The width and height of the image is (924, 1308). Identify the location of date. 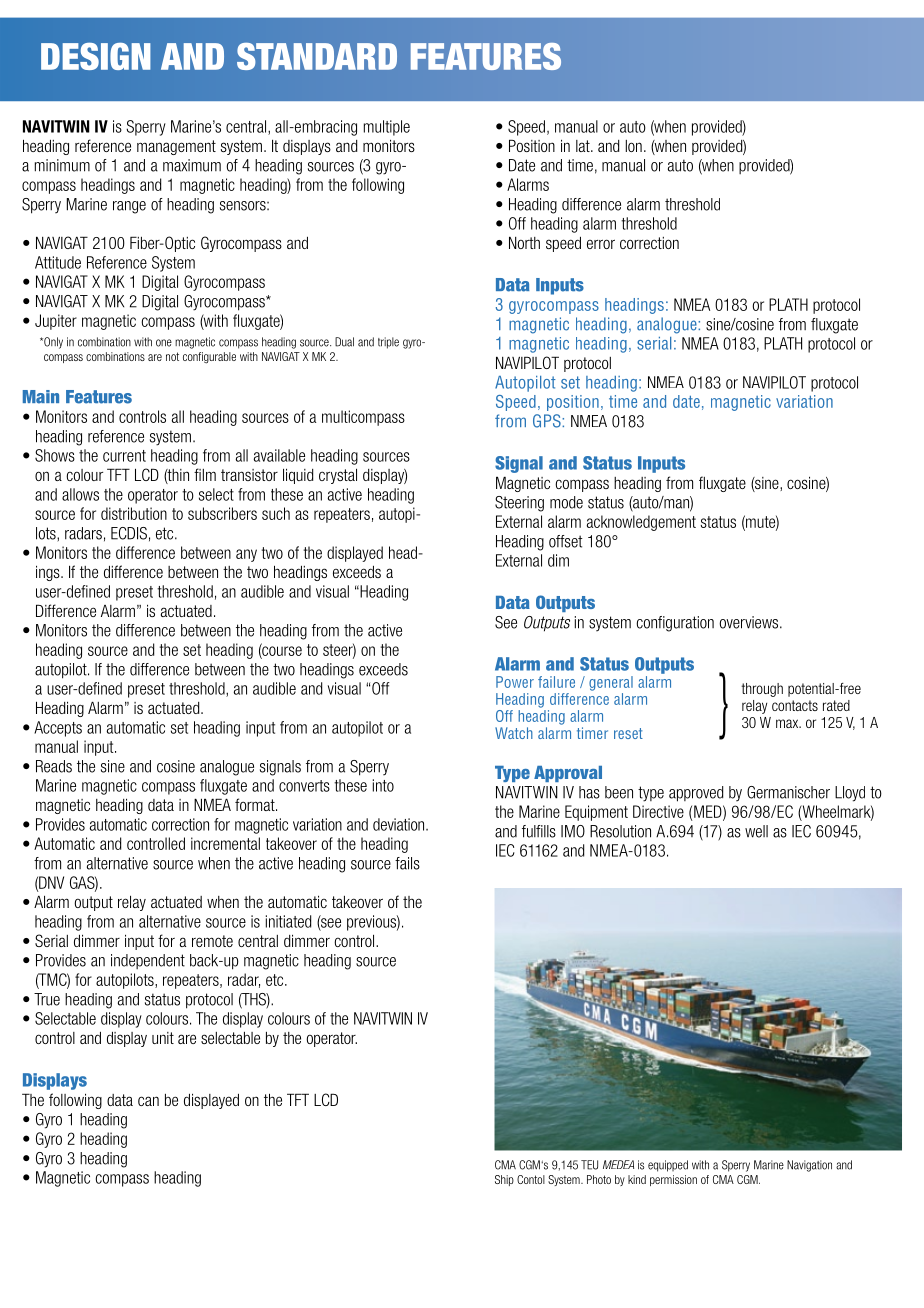
(686, 401).
